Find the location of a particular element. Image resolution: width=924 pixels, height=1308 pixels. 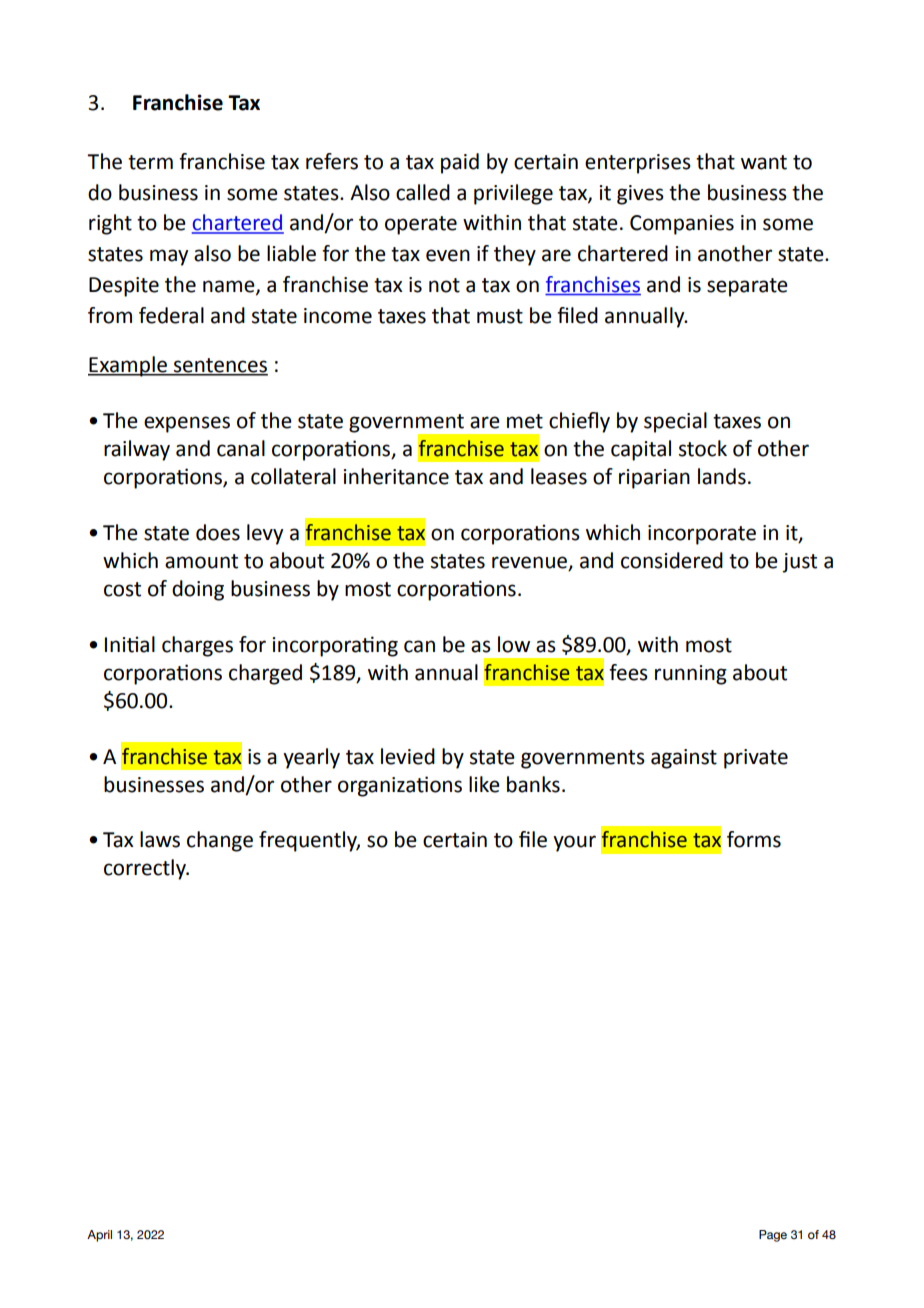

correctly is located at coordinates (146, 869).
